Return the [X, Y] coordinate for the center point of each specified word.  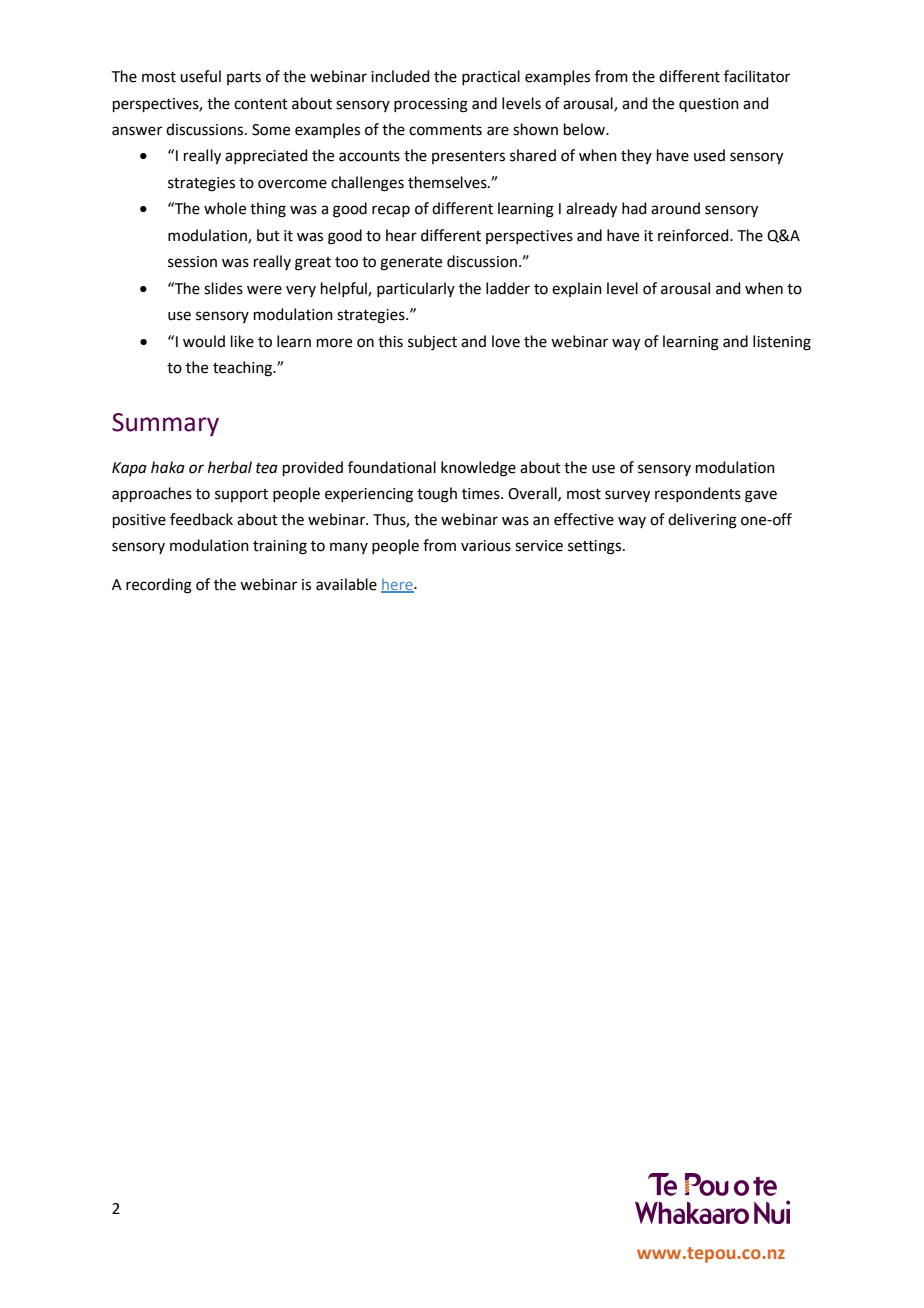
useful [200, 76]
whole [225, 208]
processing [431, 105]
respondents [698, 494]
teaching [243, 369]
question [709, 105]
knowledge [478, 469]
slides [223, 288]
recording [159, 586]
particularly [416, 289]
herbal [230, 467]
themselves [448, 182]
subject [432, 343]
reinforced [694, 235]
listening [782, 343]
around [675, 208]
